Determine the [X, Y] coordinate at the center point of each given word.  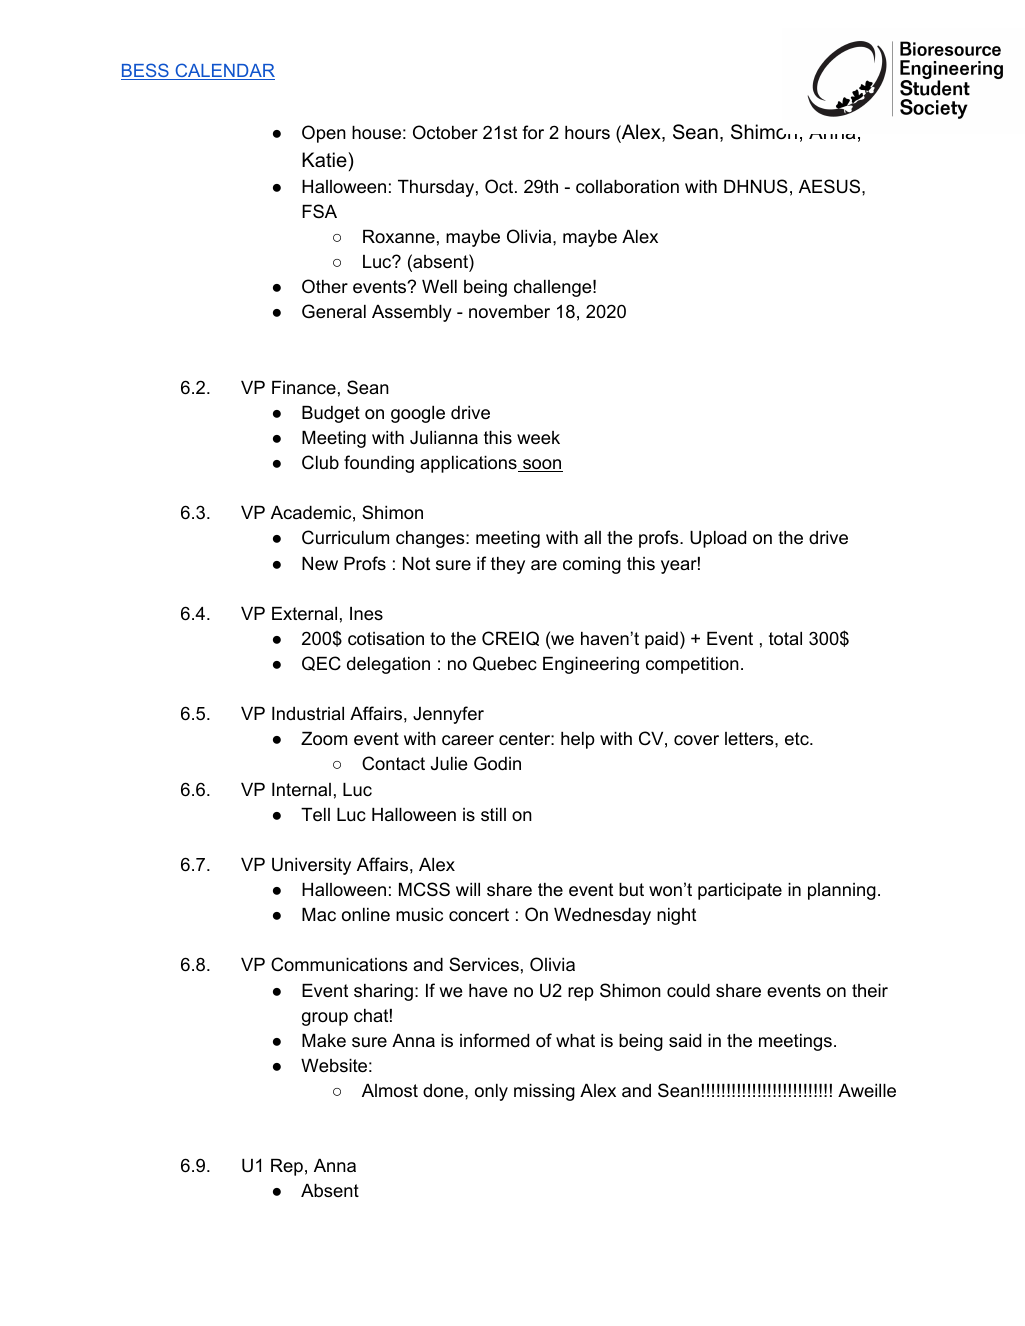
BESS [146, 71]
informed [494, 1040]
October [445, 132]
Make [324, 1041]
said [685, 1041]
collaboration [627, 187]
